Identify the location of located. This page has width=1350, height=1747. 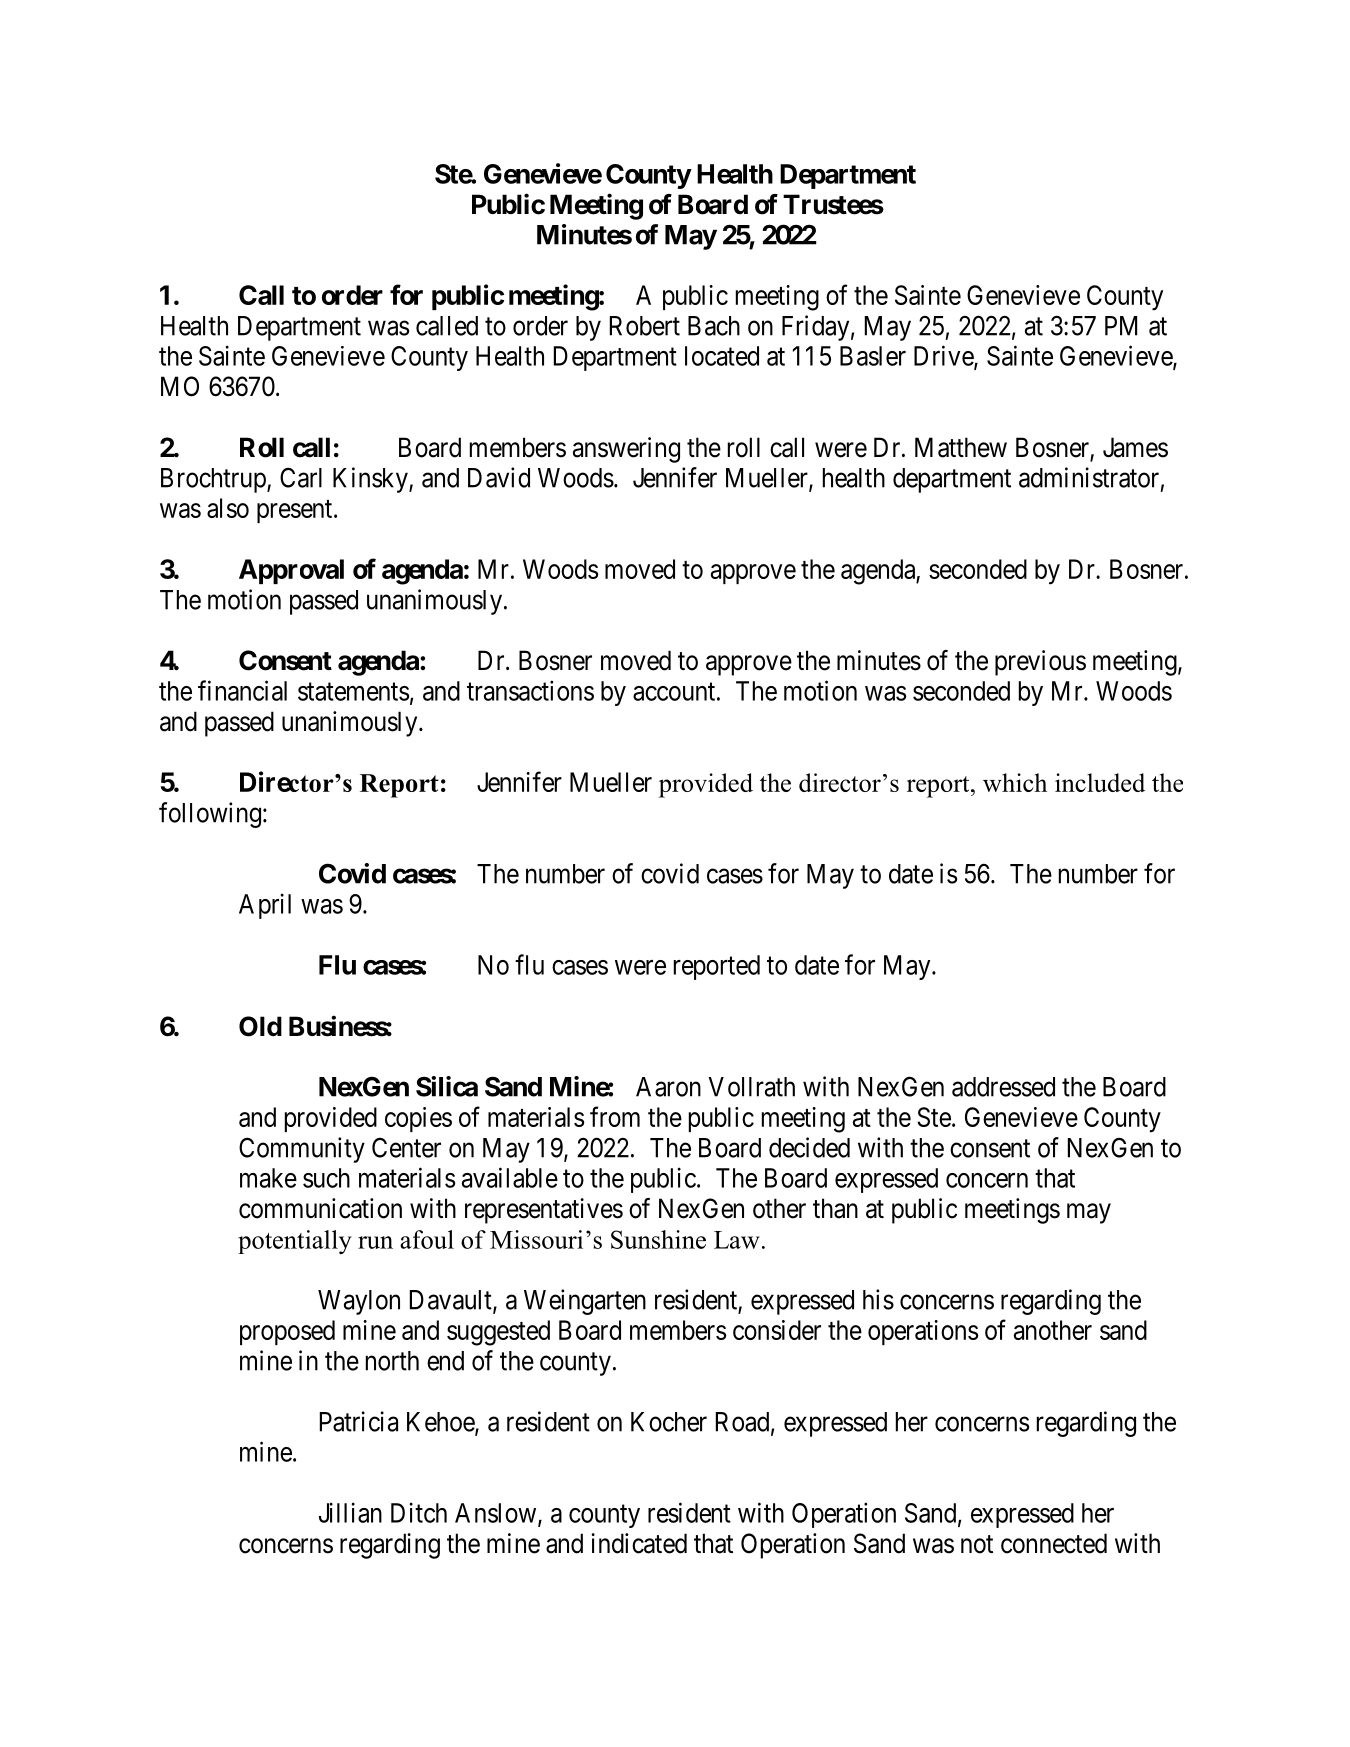
(722, 356).
